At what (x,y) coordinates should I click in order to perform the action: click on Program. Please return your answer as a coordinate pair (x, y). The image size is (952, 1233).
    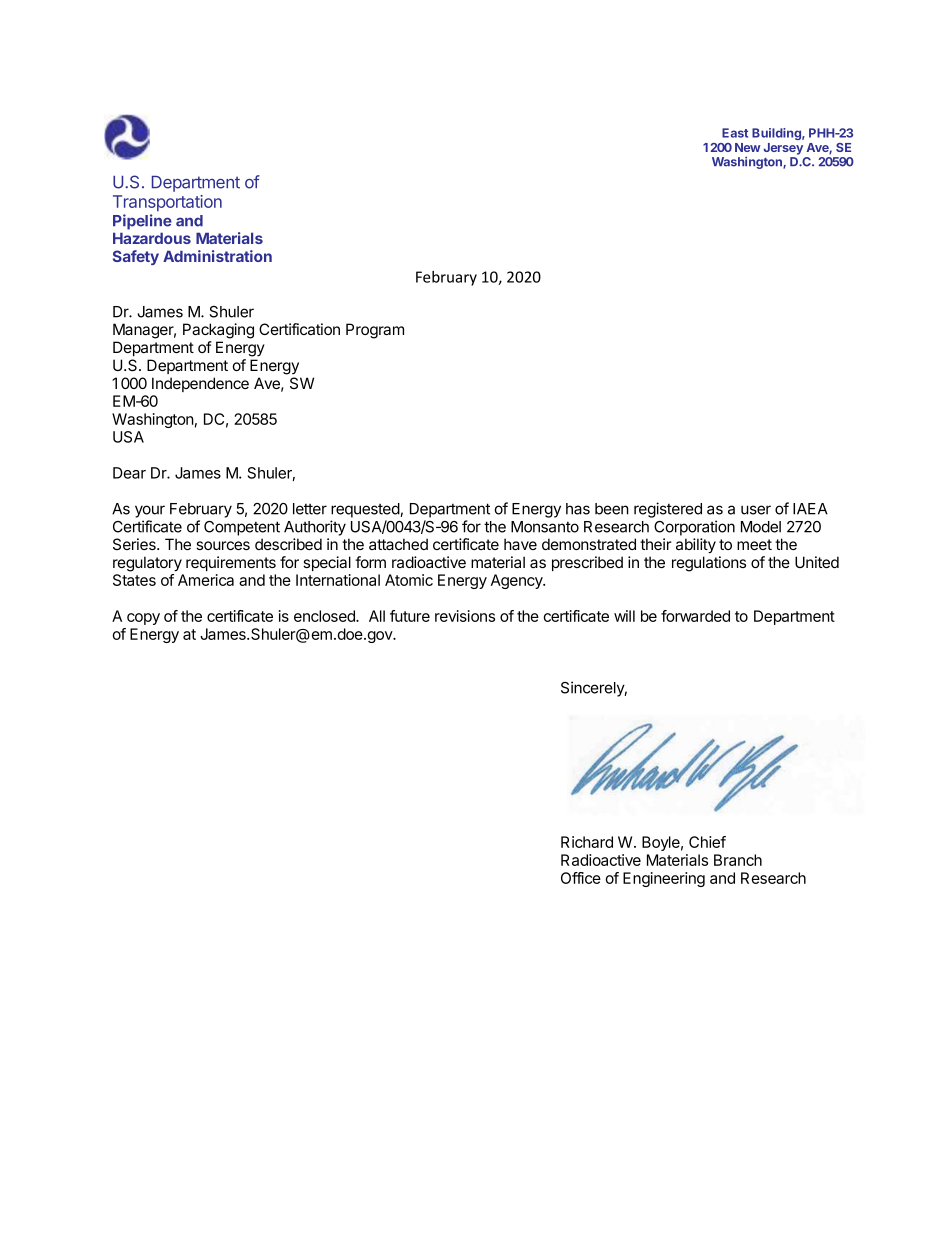
    Looking at the image, I should click on (375, 331).
